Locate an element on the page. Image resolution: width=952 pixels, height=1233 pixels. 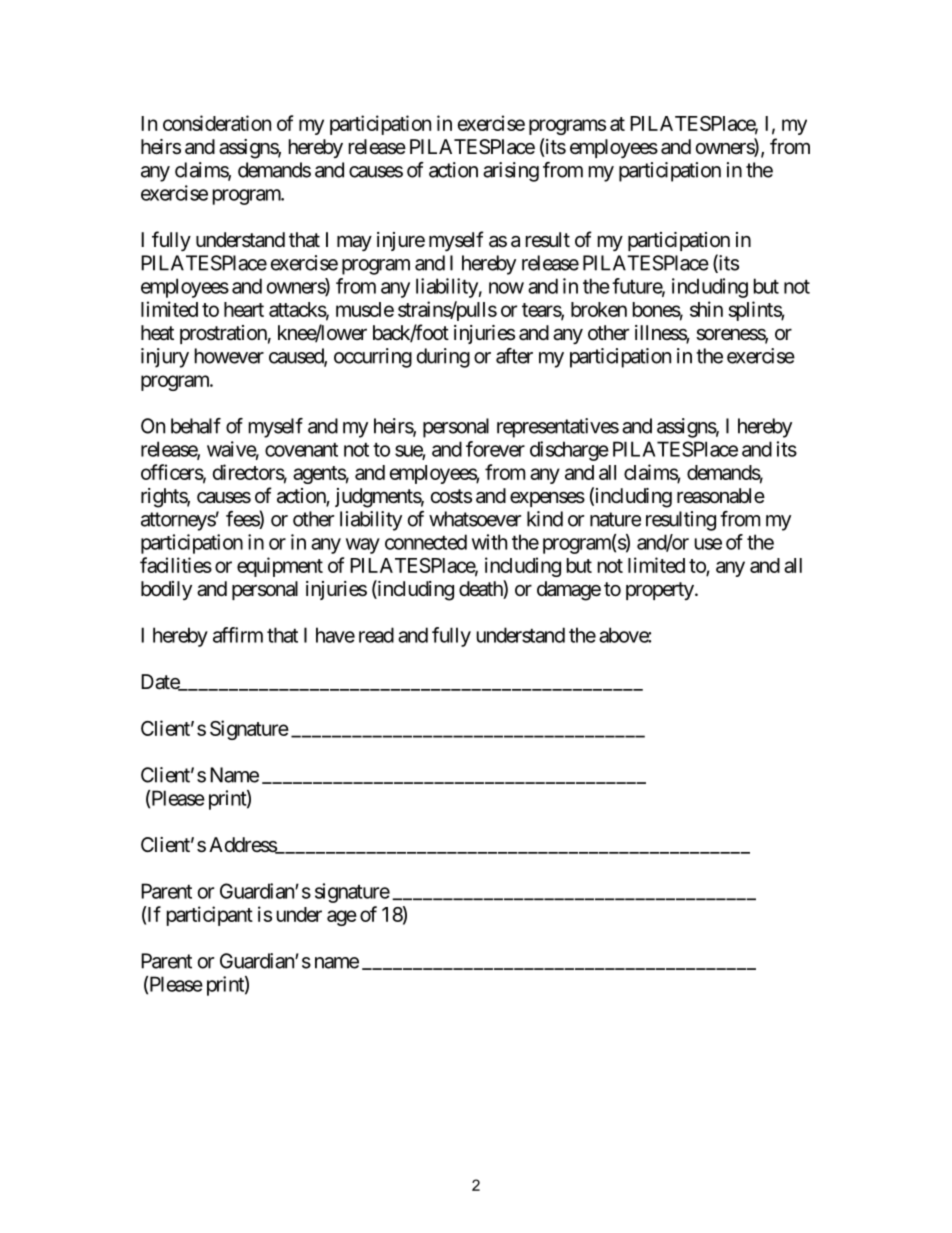
broken is located at coordinates (599, 309).
